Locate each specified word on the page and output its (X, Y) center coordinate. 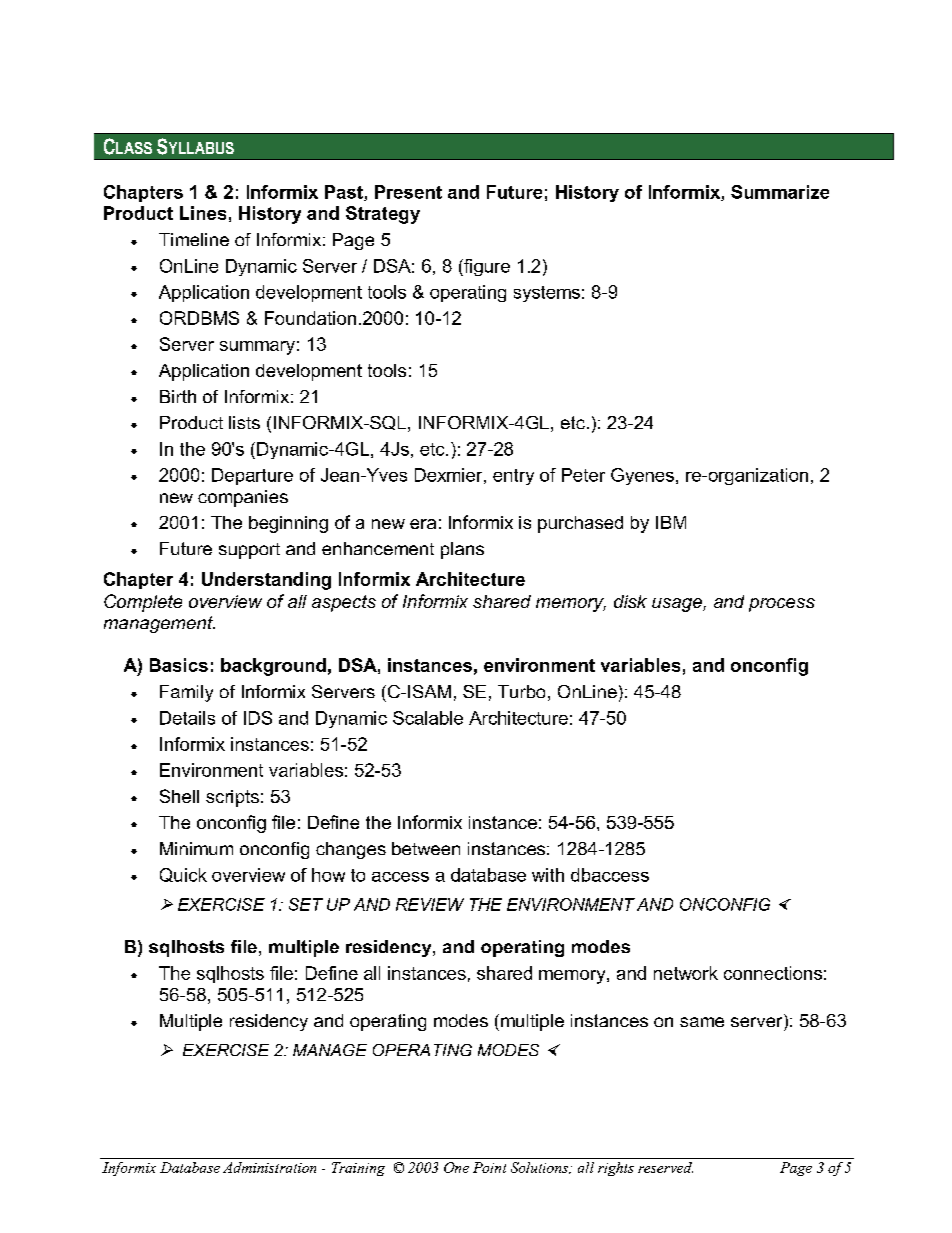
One (456, 1167)
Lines (203, 213)
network (686, 973)
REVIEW (430, 904)
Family (186, 693)
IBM (671, 522)
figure (486, 267)
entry (513, 477)
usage (678, 605)
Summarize (780, 192)
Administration (269, 1167)
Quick (183, 875)
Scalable (428, 718)
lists (244, 422)
